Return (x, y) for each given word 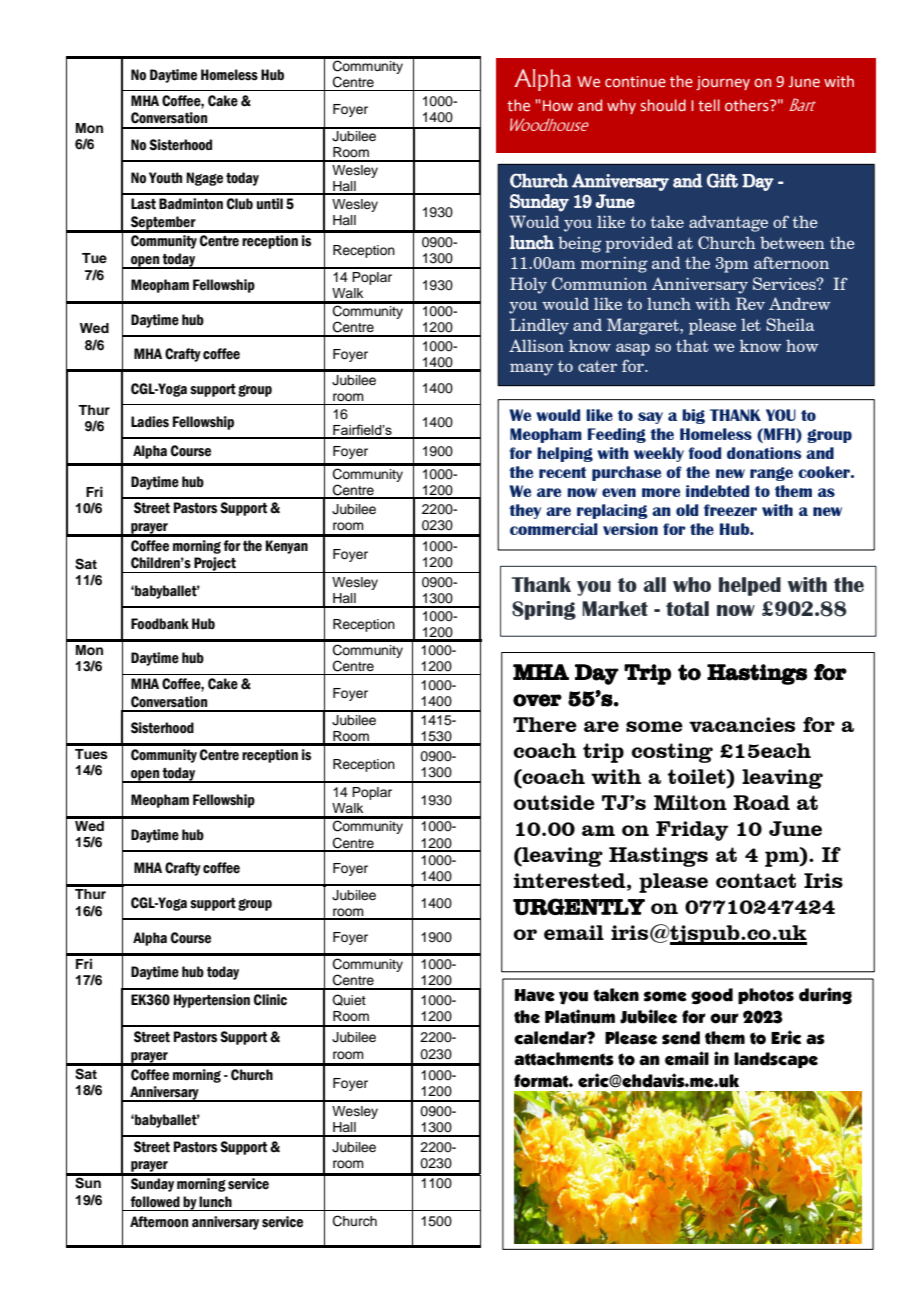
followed (155, 1202)
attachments (564, 1059)
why (621, 106)
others (748, 105)
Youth (165, 178)
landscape (776, 1060)
